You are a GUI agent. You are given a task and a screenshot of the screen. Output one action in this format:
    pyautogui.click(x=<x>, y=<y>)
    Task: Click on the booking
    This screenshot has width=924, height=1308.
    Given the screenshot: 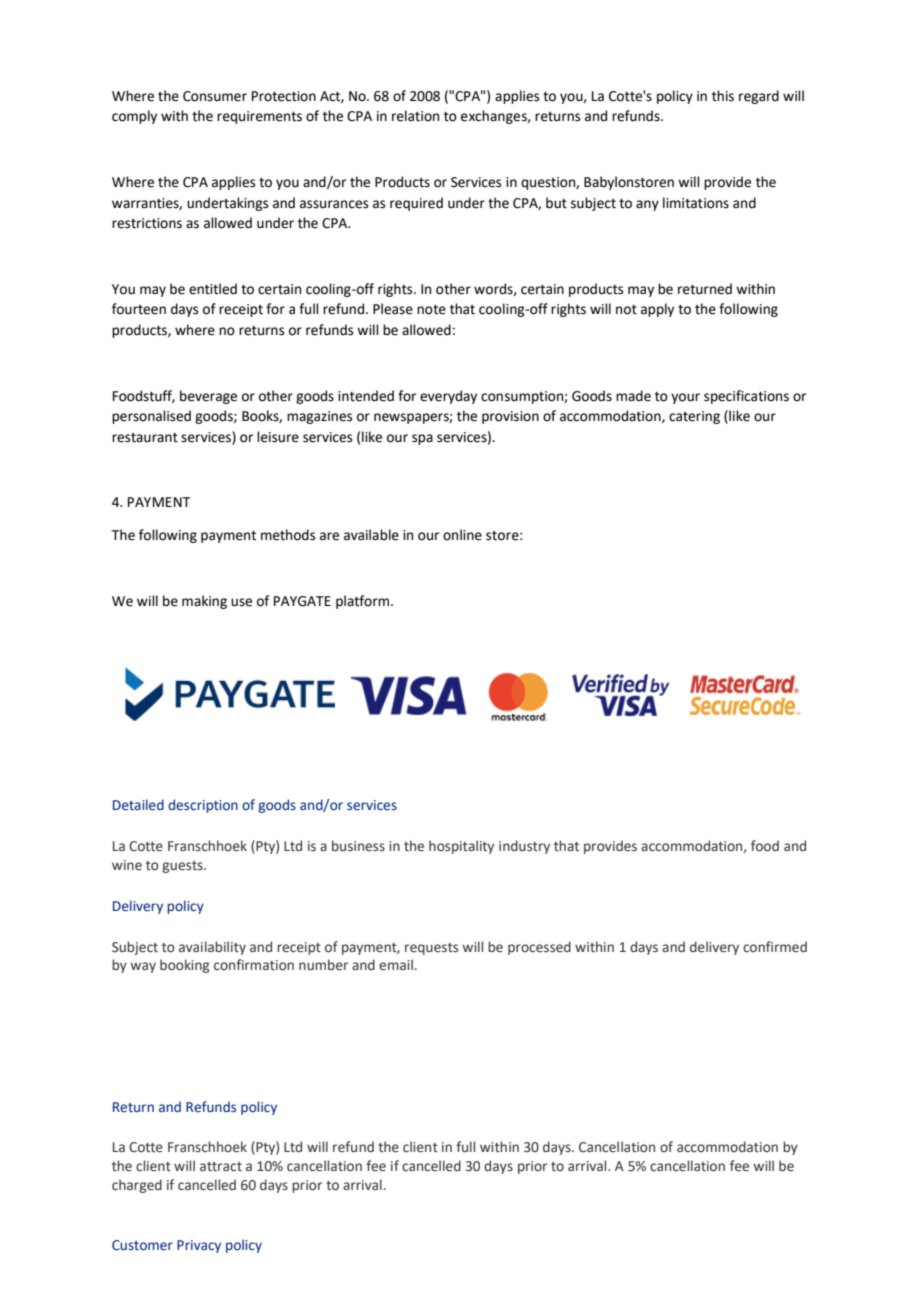 What is the action you would take?
    pyautogui.click(x=184, y=966)
